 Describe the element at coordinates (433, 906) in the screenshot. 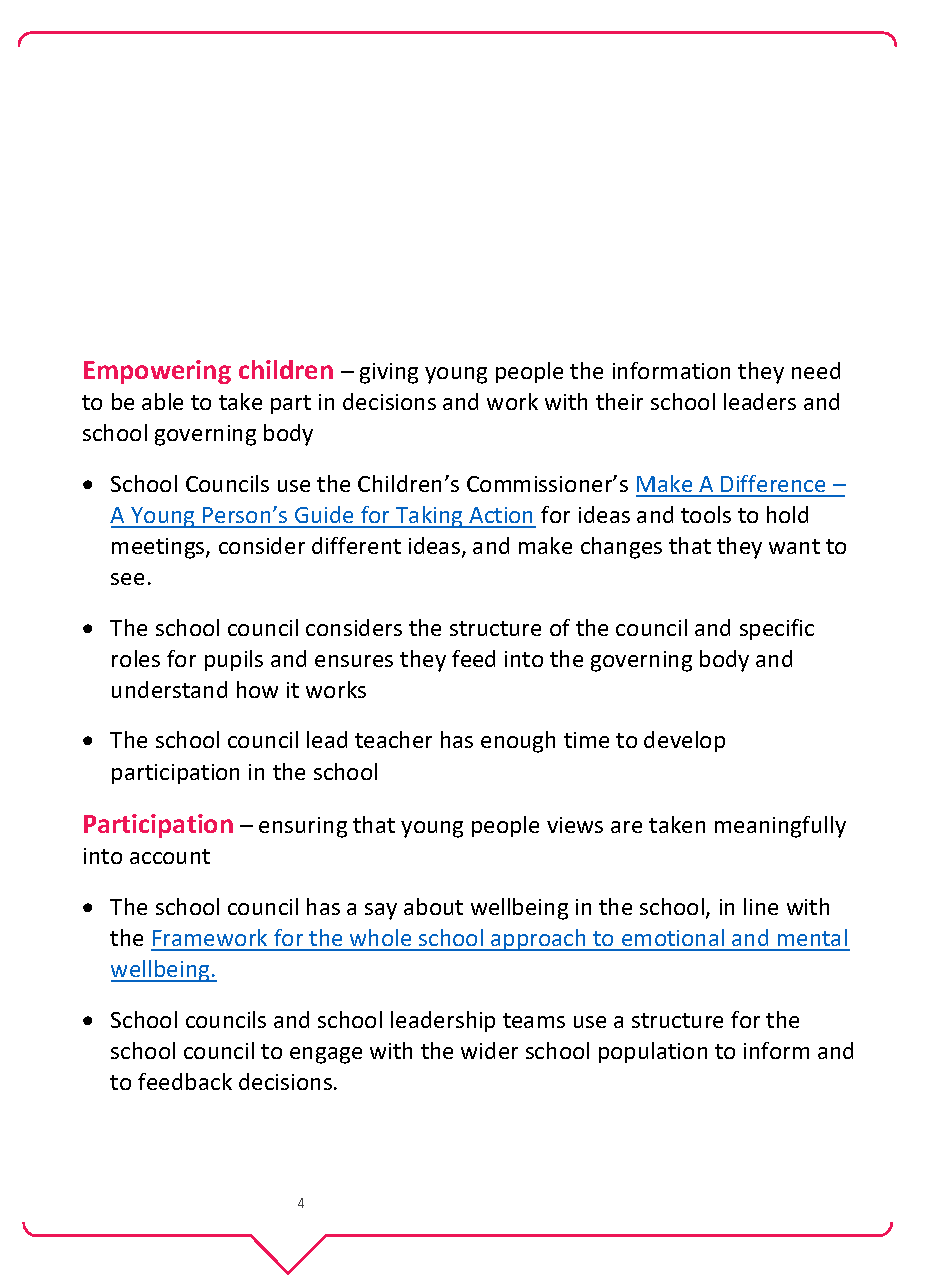

I see `about` at that location.
